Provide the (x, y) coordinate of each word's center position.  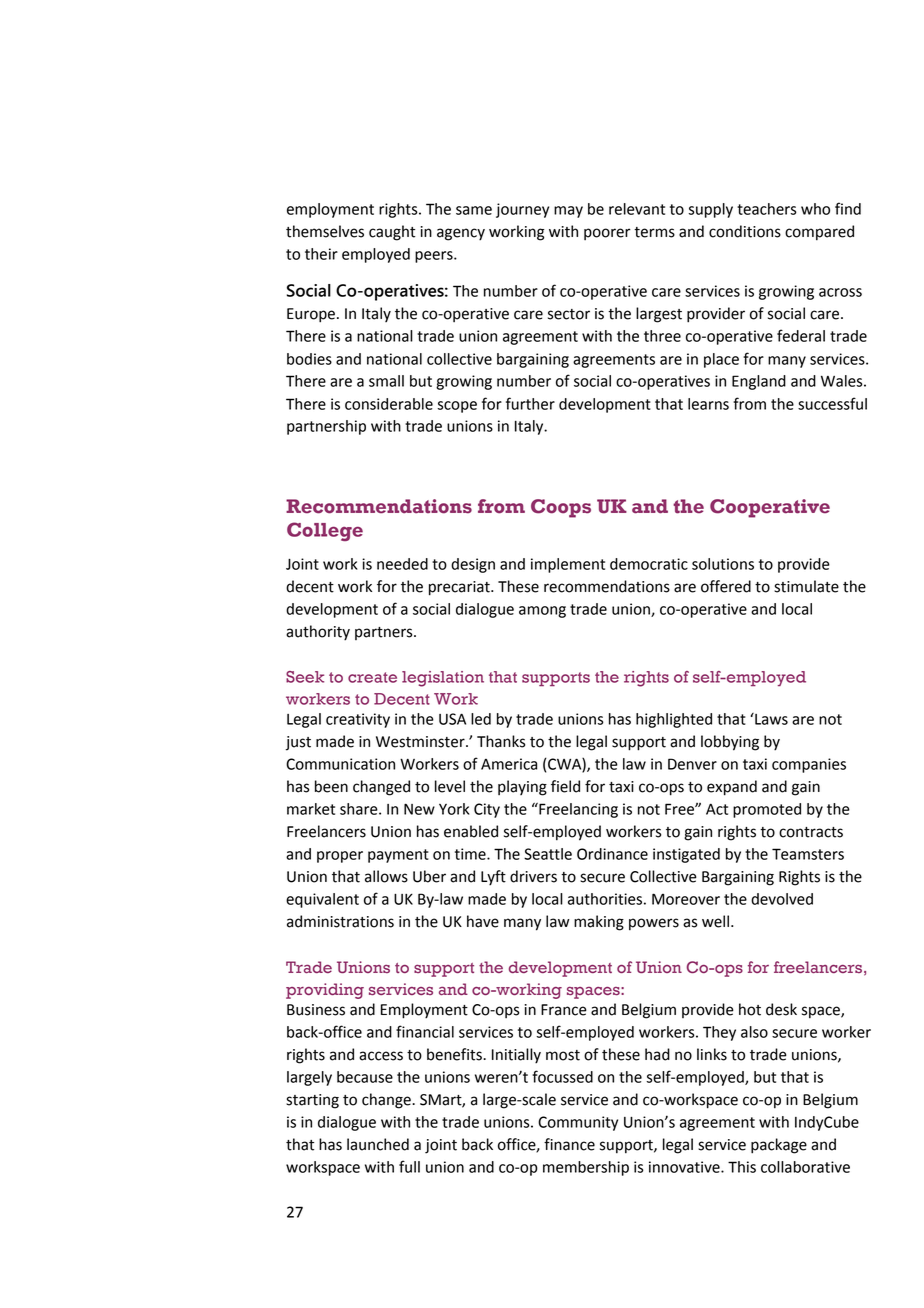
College (325, 531)
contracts (811, 832)
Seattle (548, 854)
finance (569, 1144)
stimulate (806, 586)
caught (392, 233)
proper (340, 857)
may (568, 212)
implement (568, 565)
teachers (767, 209)
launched (378, 1144)
